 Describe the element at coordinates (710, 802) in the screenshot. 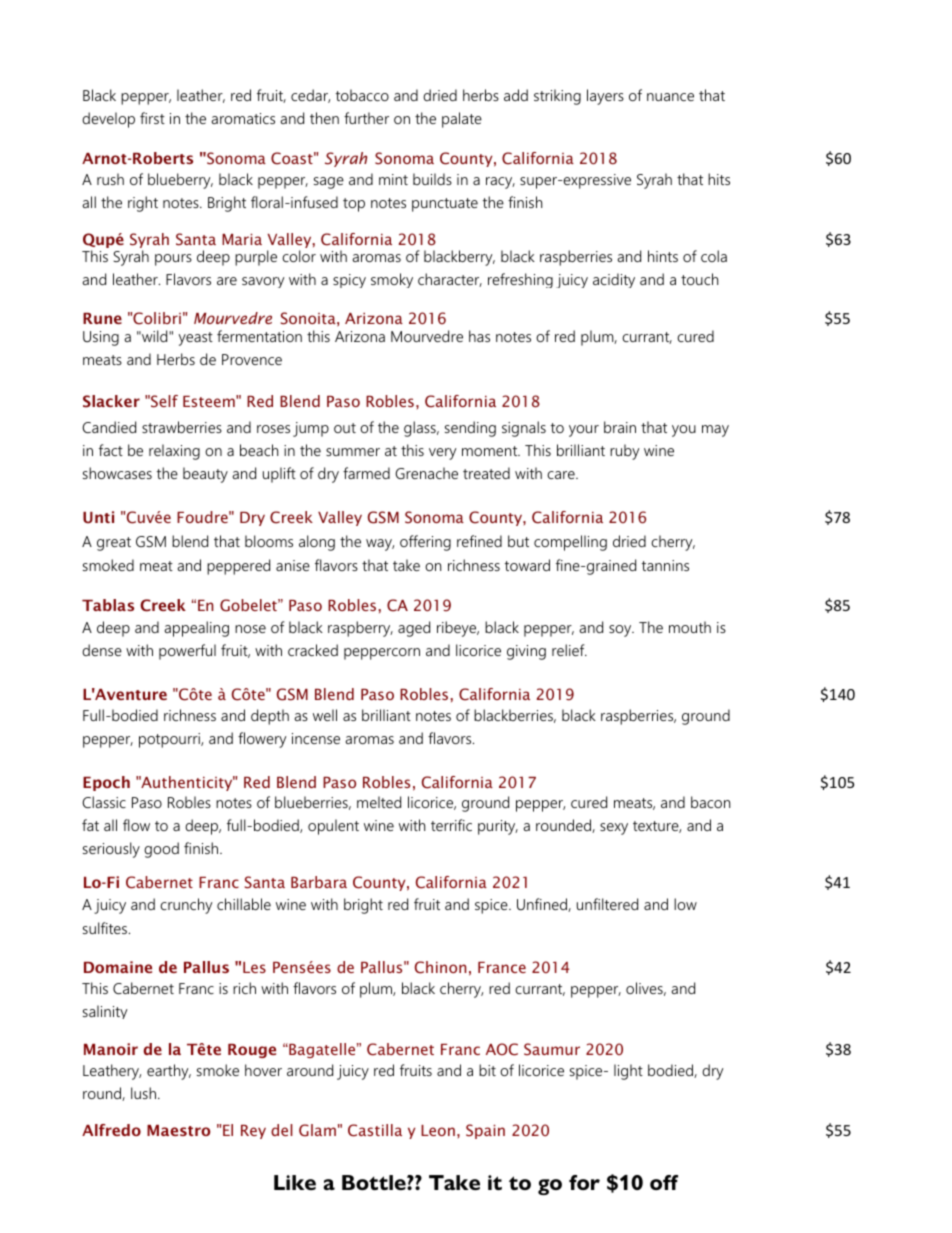

I see `bacon` at that location.
